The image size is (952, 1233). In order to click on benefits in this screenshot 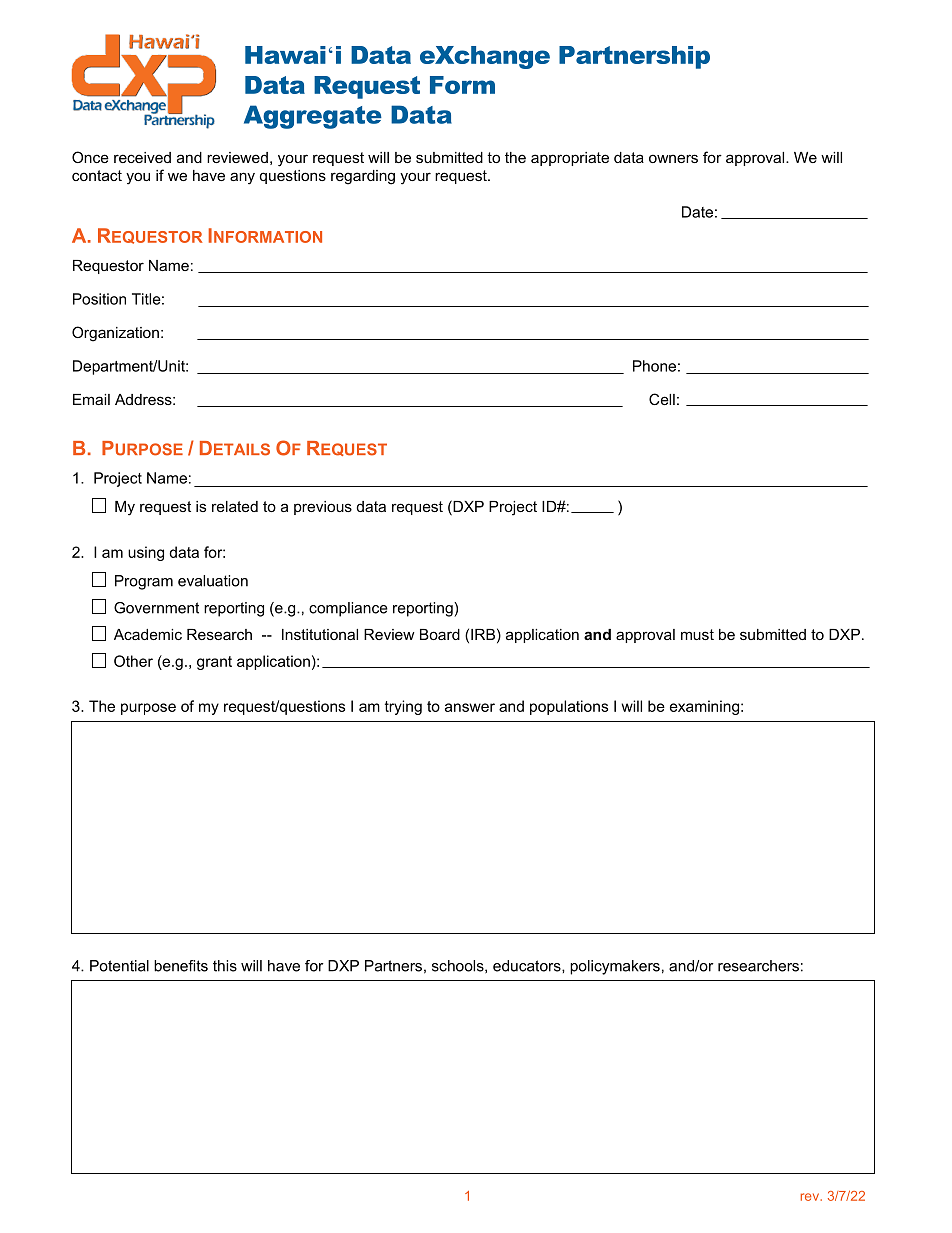, I will do `click(181, 966)`.
